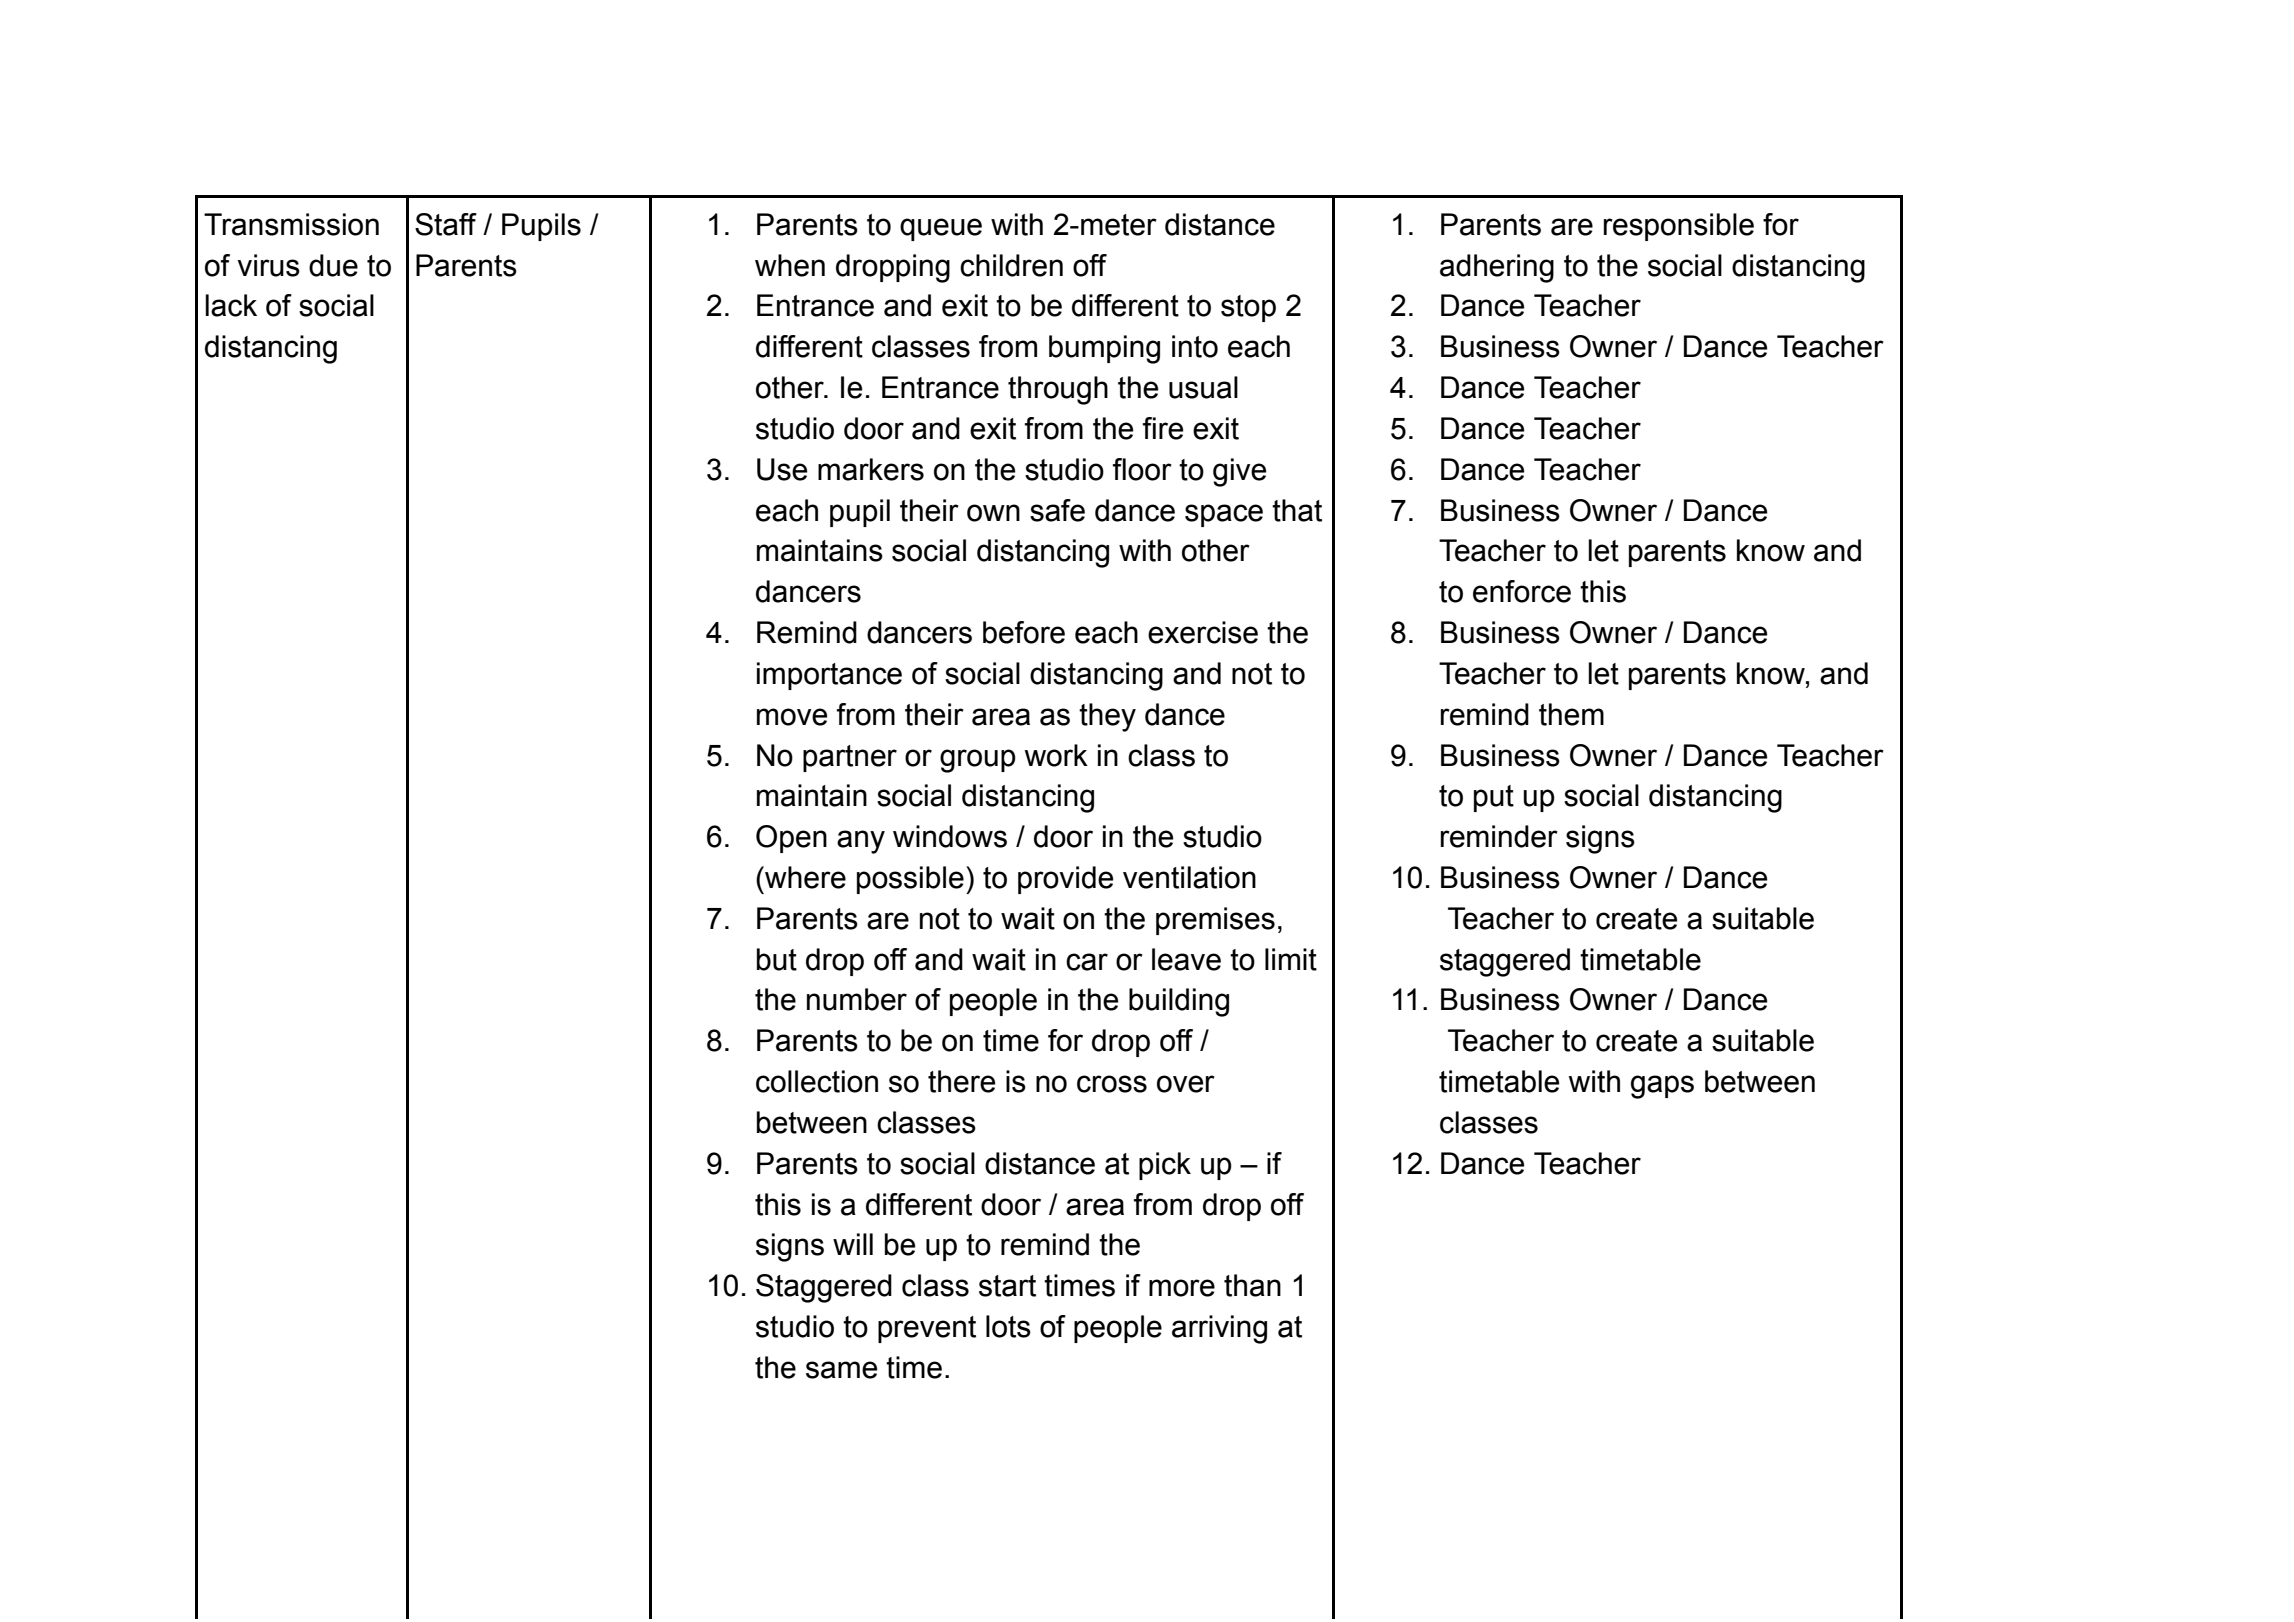  Describe the element at coordinates (333, 265) in the page. I see `due` at that location.
